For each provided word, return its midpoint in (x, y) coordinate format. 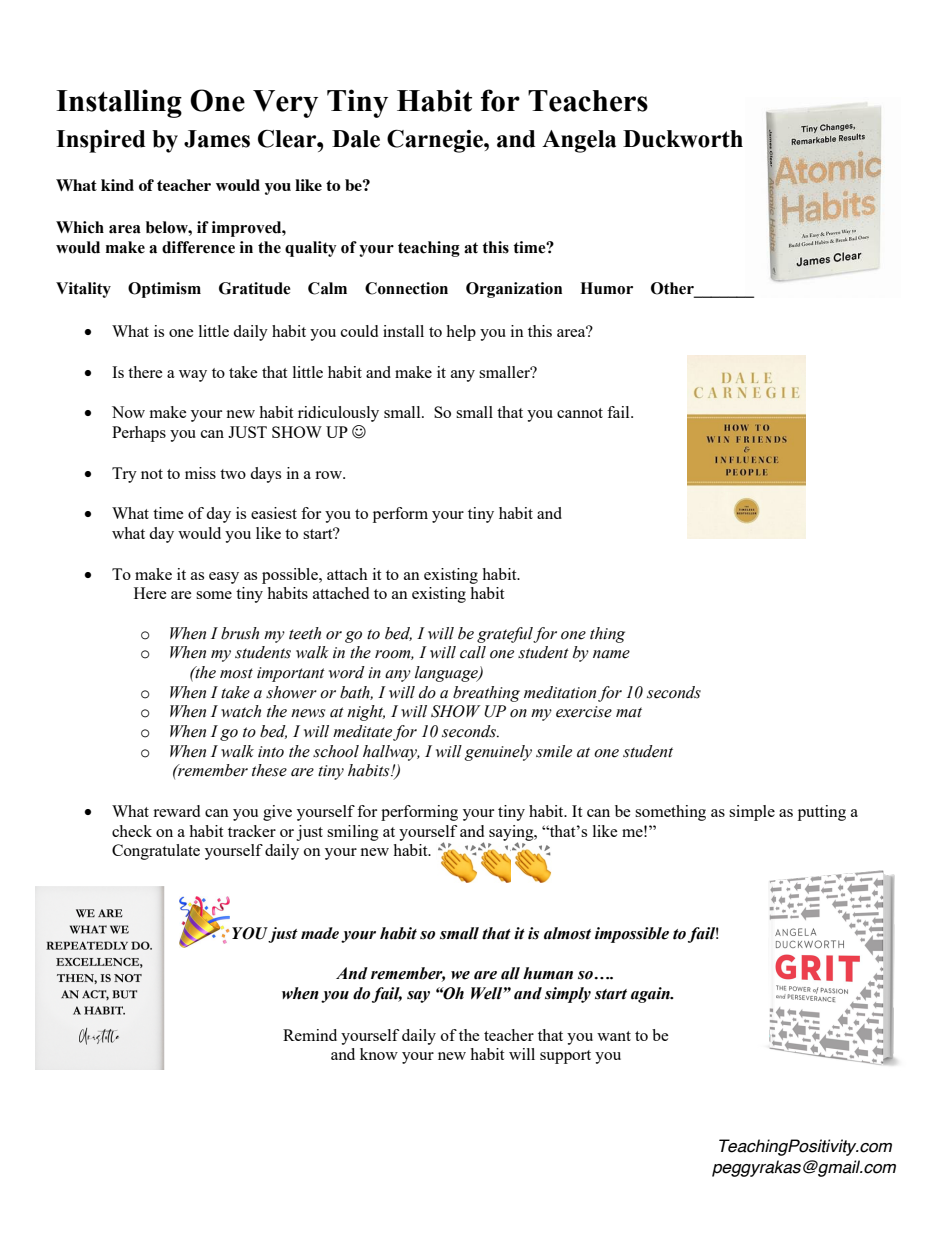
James (217, 139)
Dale (356, 139)
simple (752, 813)
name (611, 654)
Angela (579, 141)
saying (512, 834)
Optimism (164, 290)
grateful (505, 635)
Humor (606, 288)
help (461, 333)
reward (176, 811)
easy (224, 578)
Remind (310, 1035)
